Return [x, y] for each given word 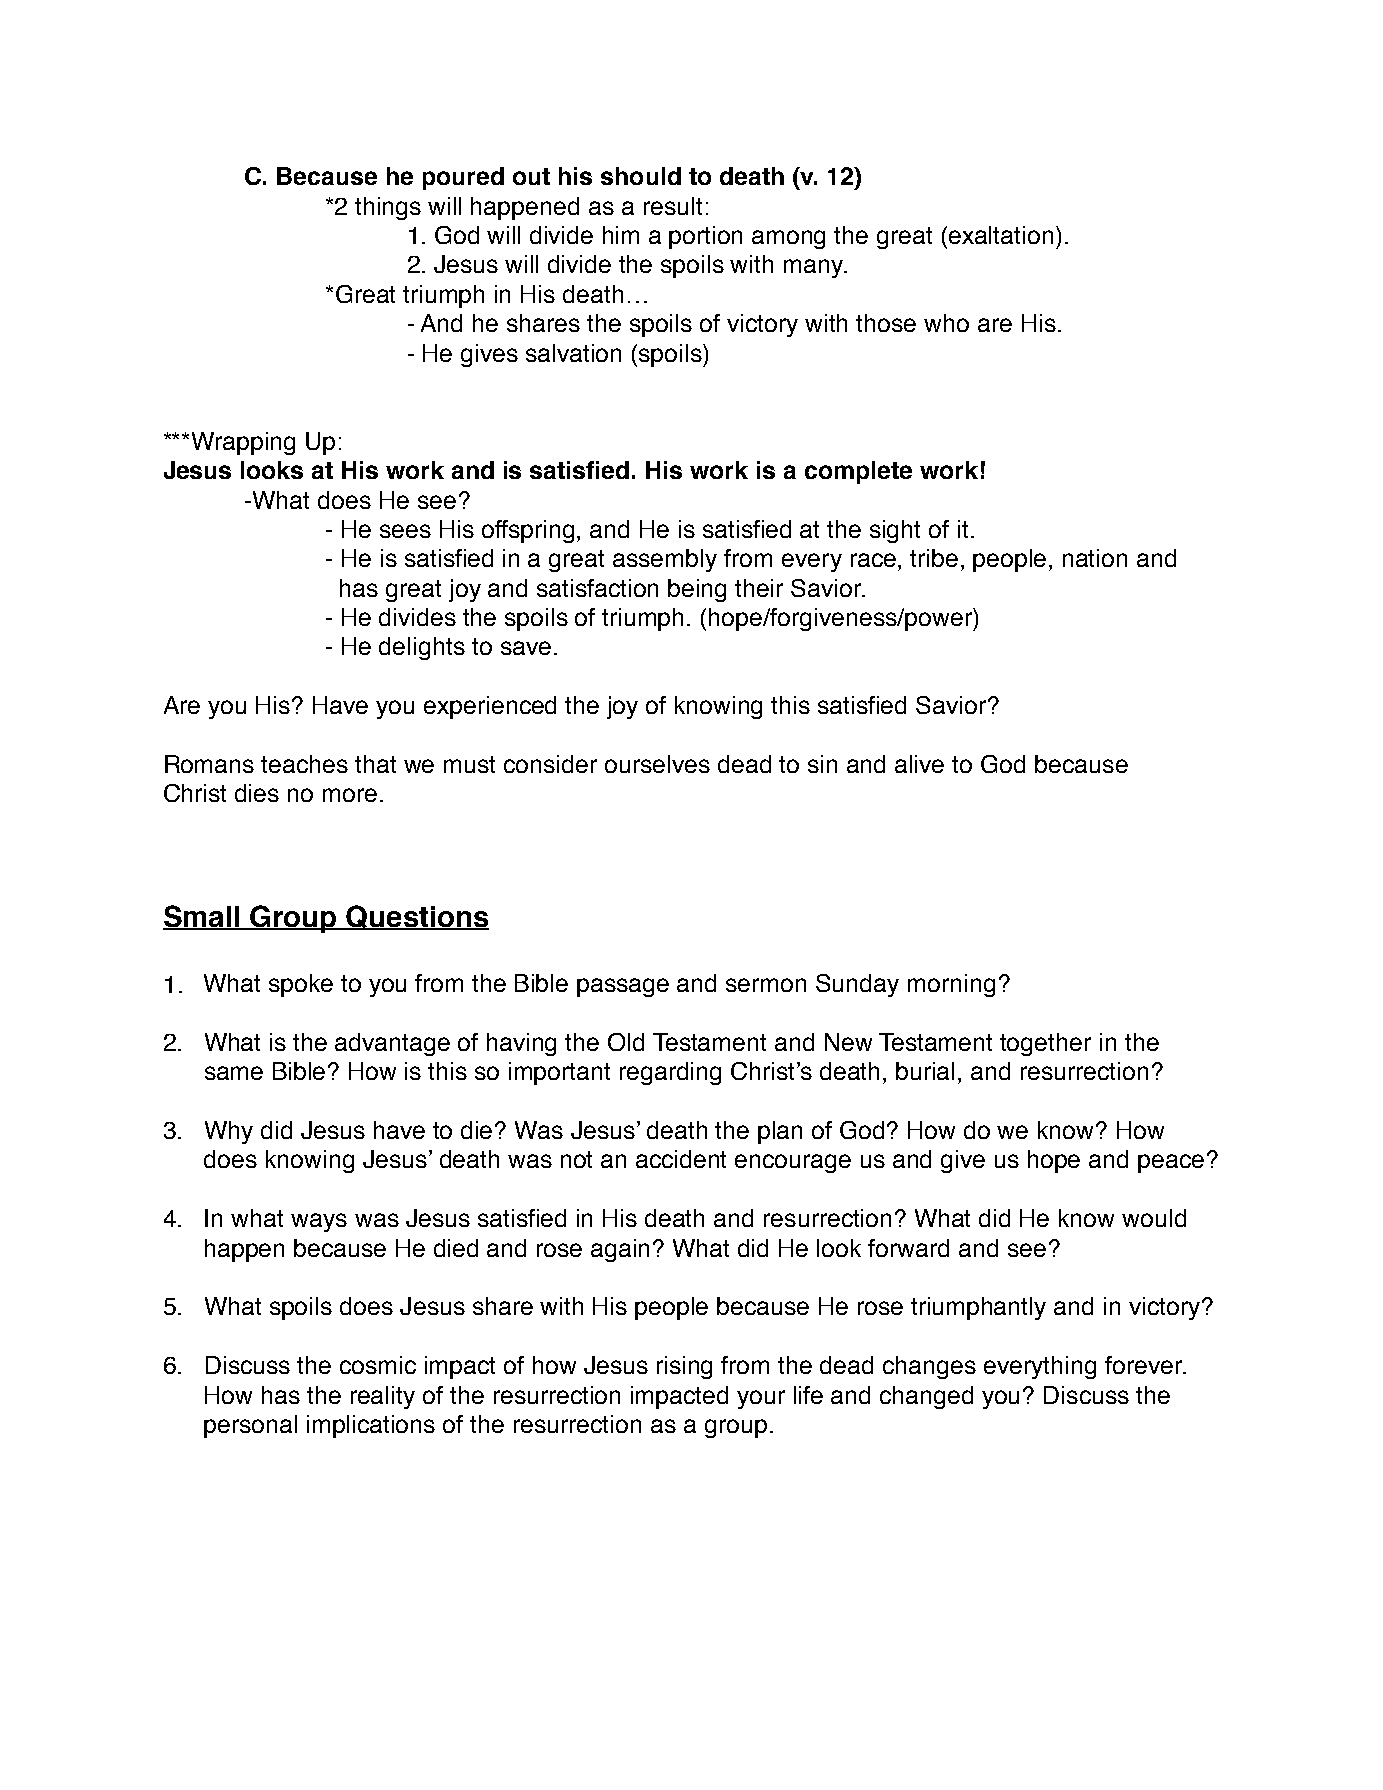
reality [383, 1397]
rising [684, 1367]
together [1045, 1044]
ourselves [657, 764]
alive [919, 764]
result [673, 206]
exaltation [1001, 235]
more [350, 795]
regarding [670, 1073]
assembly [665, 560]
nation [1095, 558]
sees [405, 531]
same [234, 1073]
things [388, 208]
